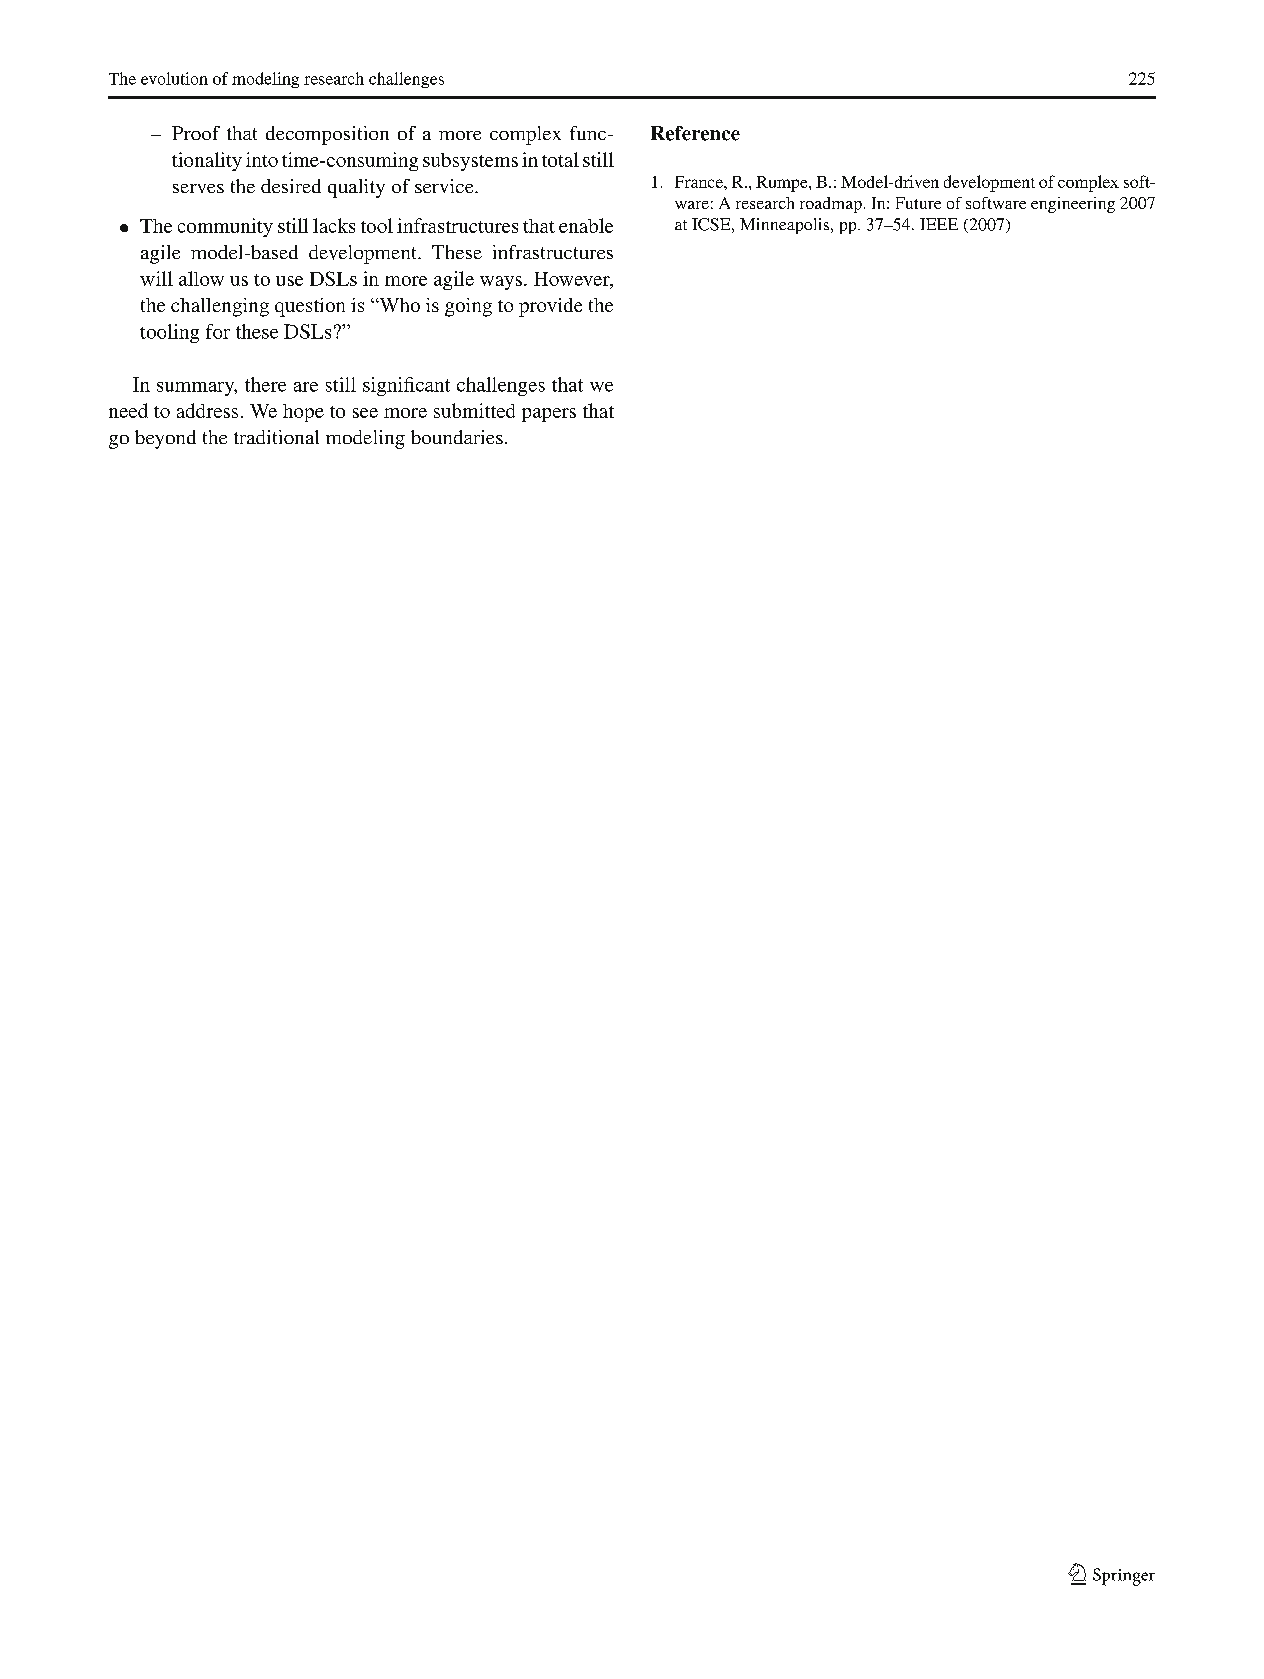 This document has width=1264, height=1679. Describe the element at coordinates (560, 159) in the document. I see `total` at that location.
